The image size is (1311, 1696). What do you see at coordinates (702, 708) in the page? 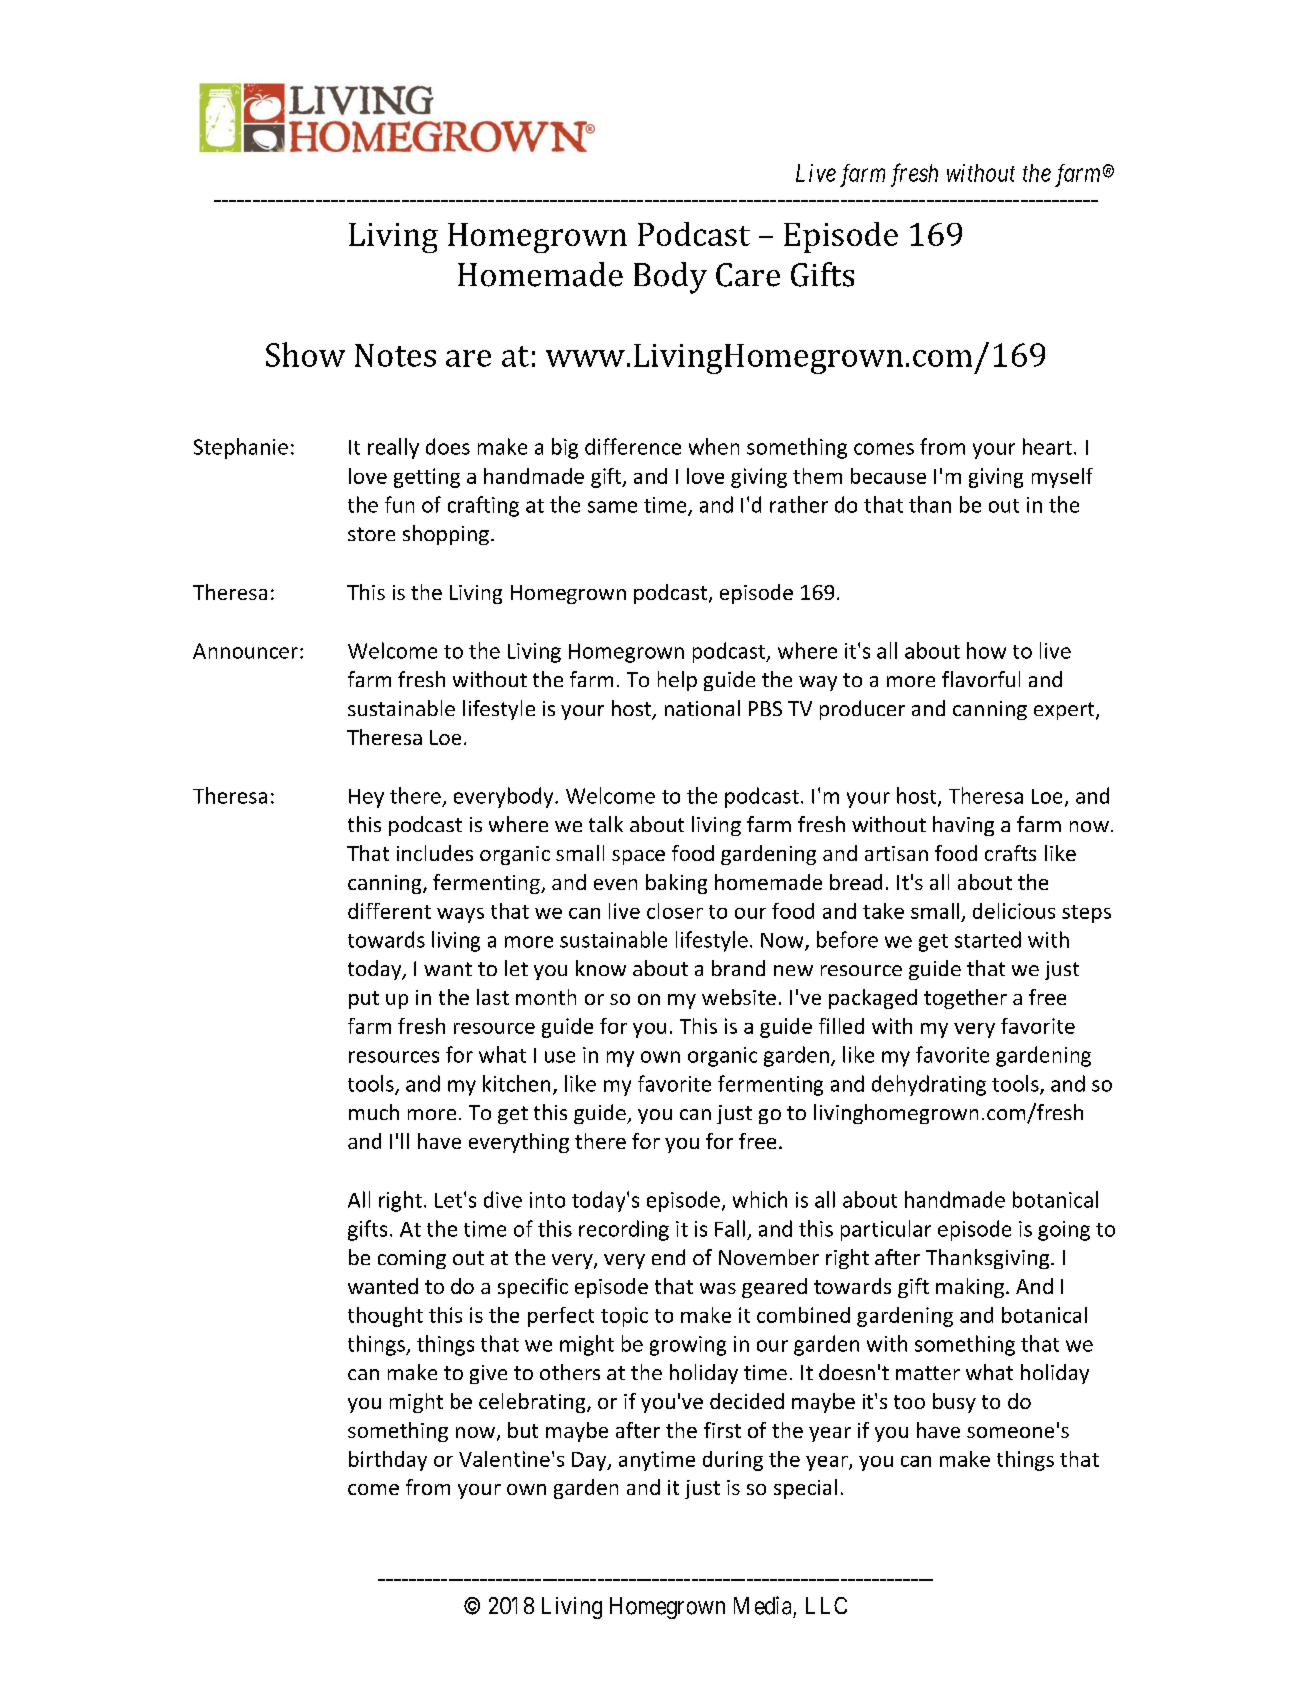
I see `national` at bounding box center [702, 708].
